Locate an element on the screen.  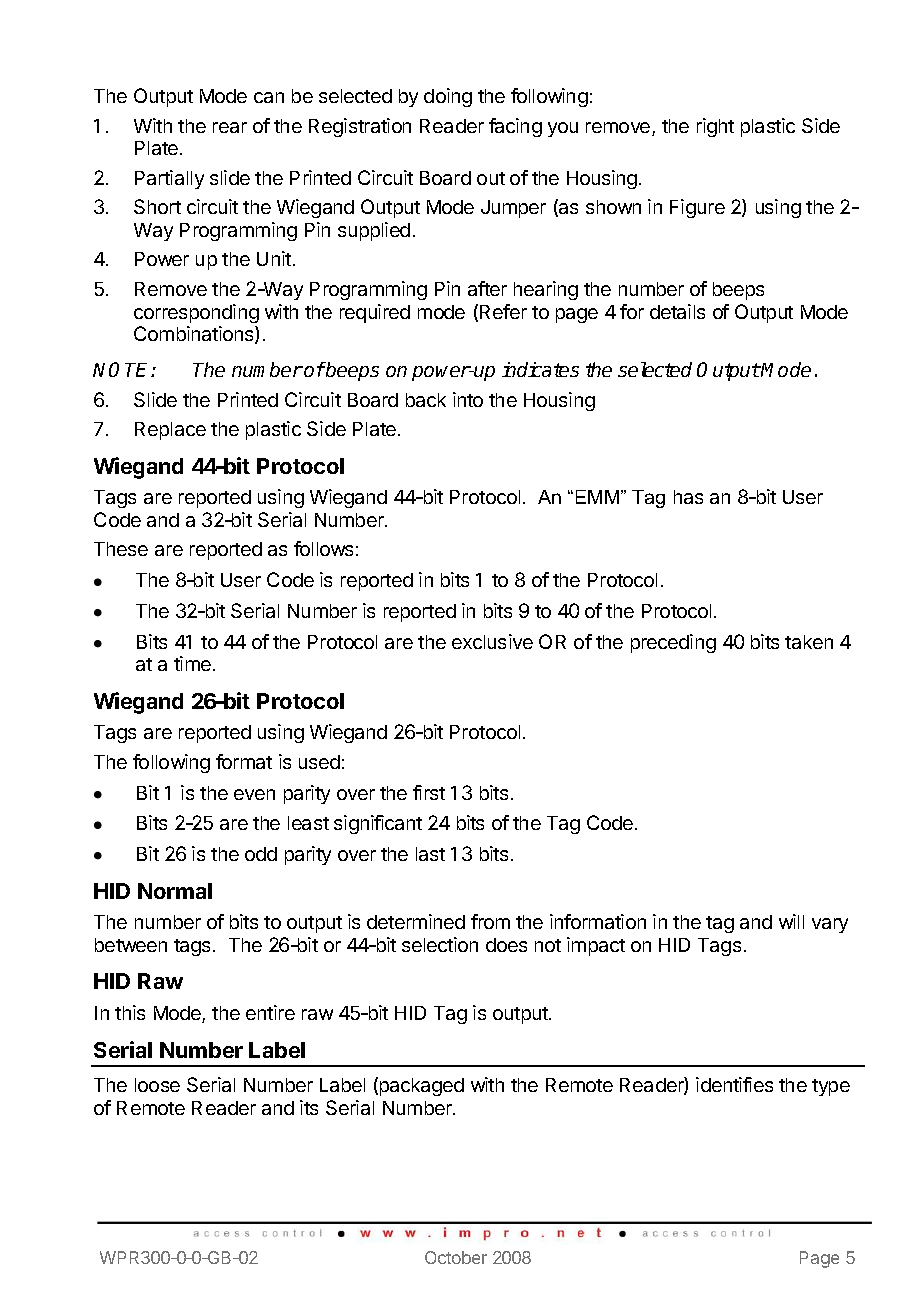
time is located at coordinates (192, 663).
